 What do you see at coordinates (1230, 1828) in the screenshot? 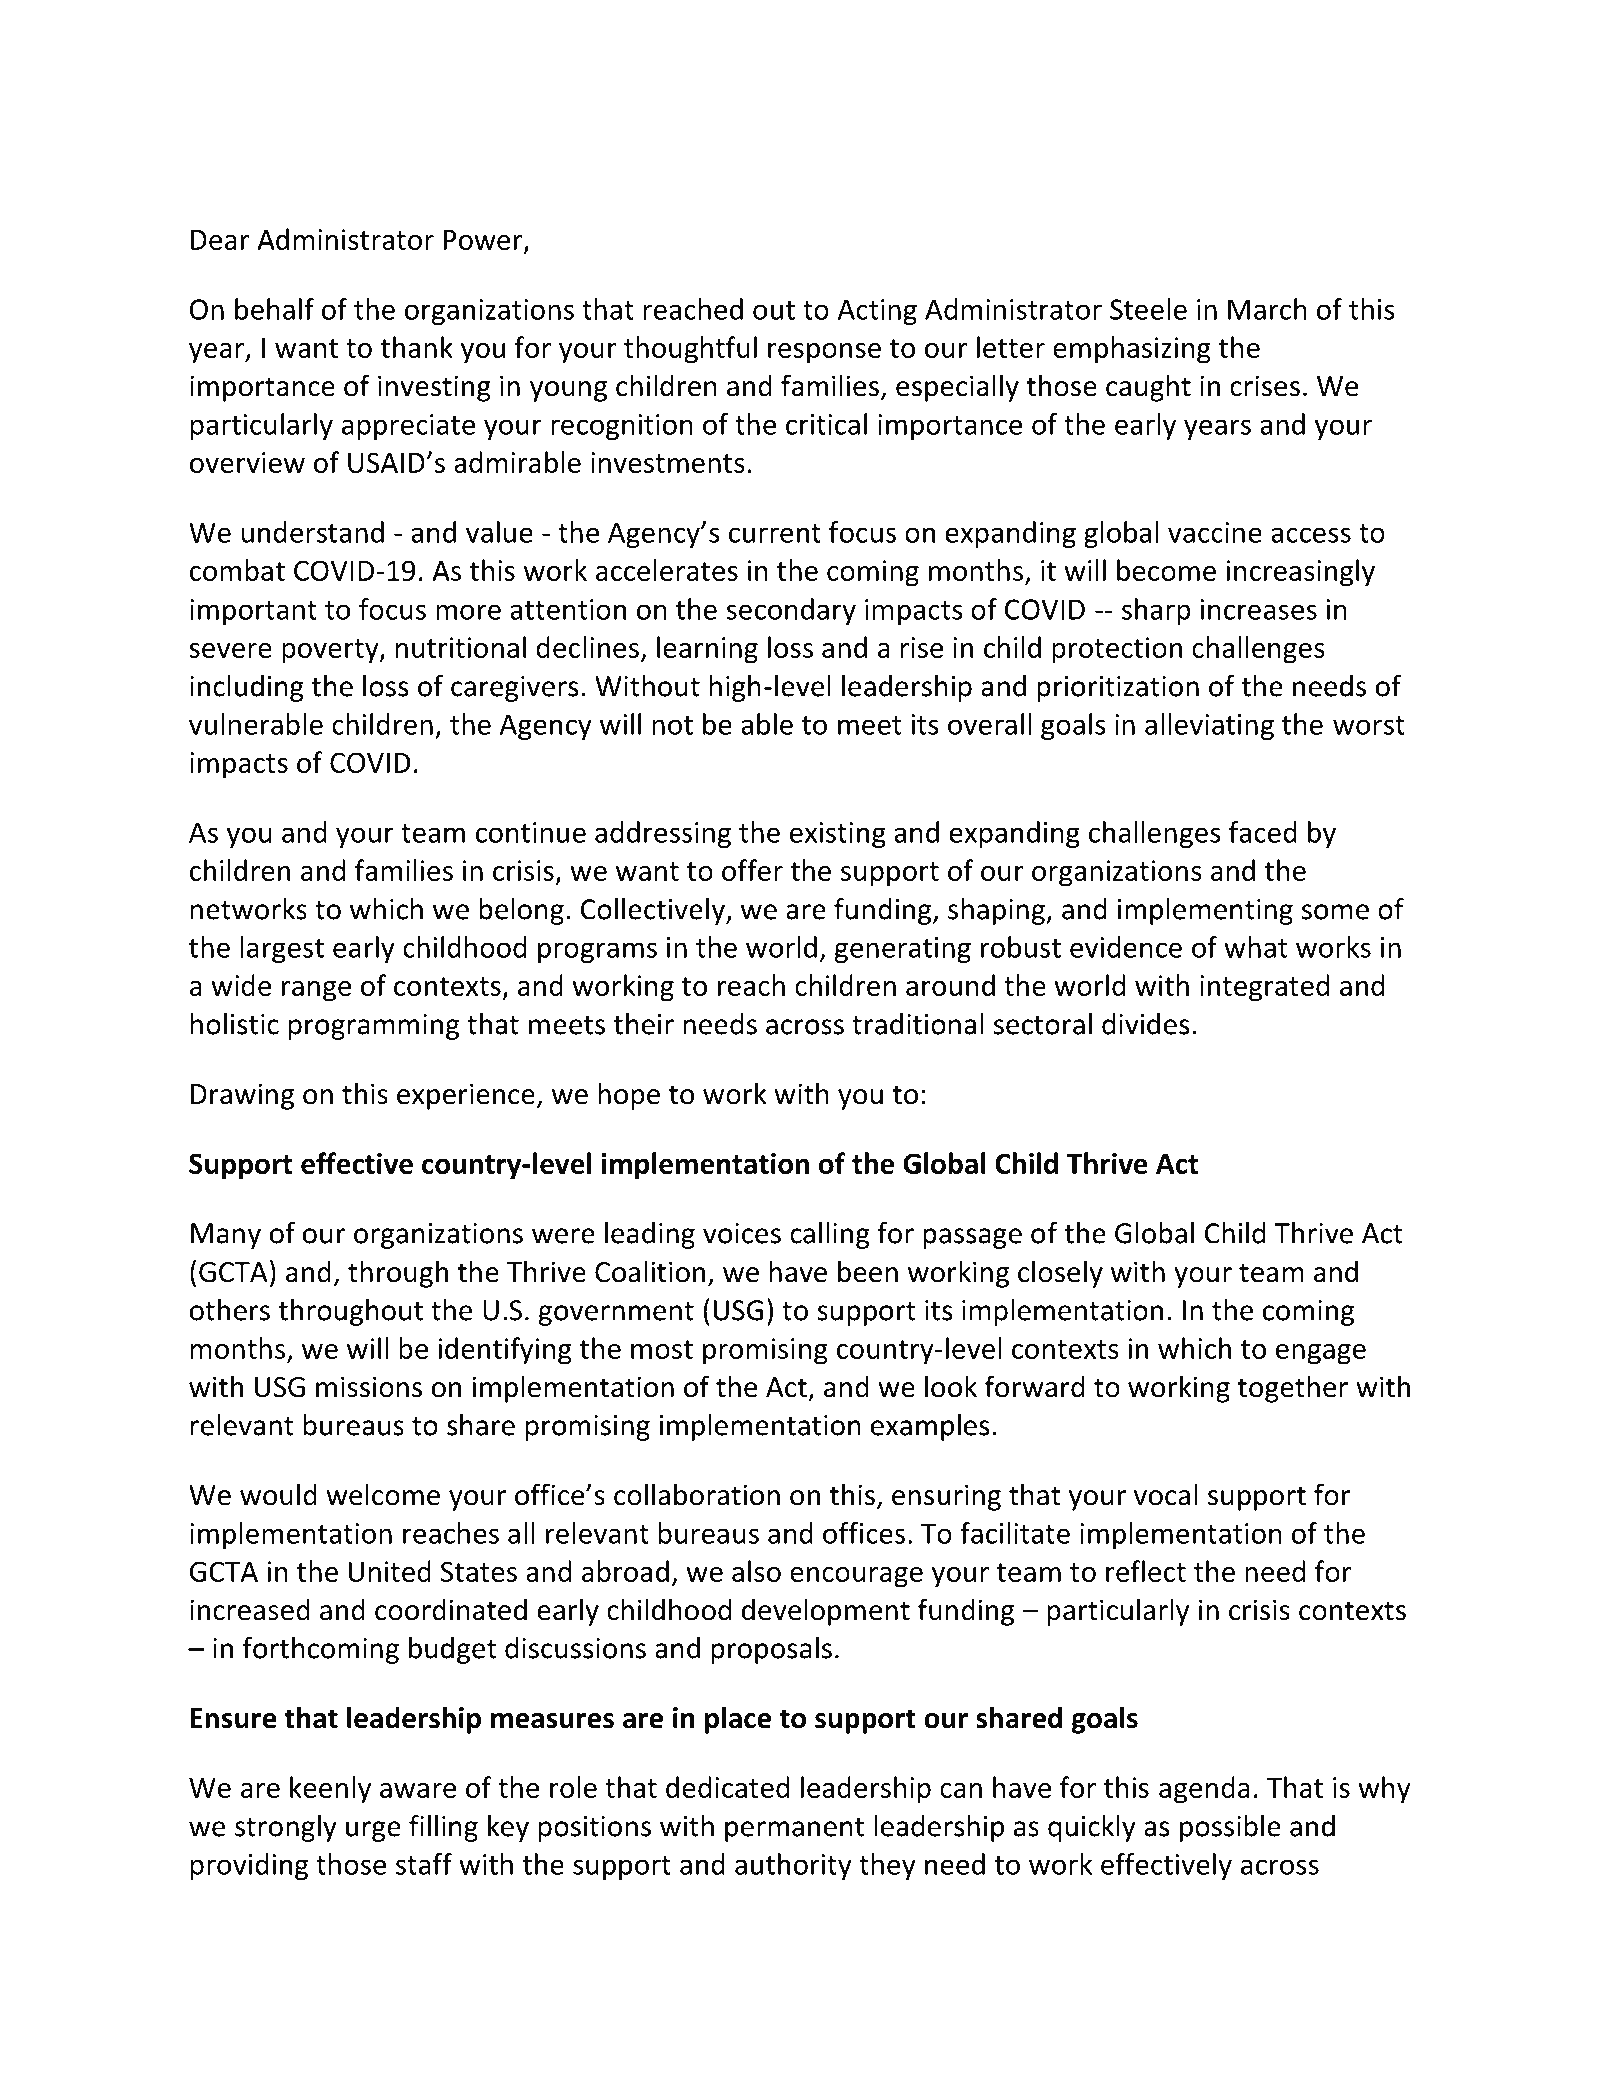
I see `possible` at bounding box center [1230, 1828].
